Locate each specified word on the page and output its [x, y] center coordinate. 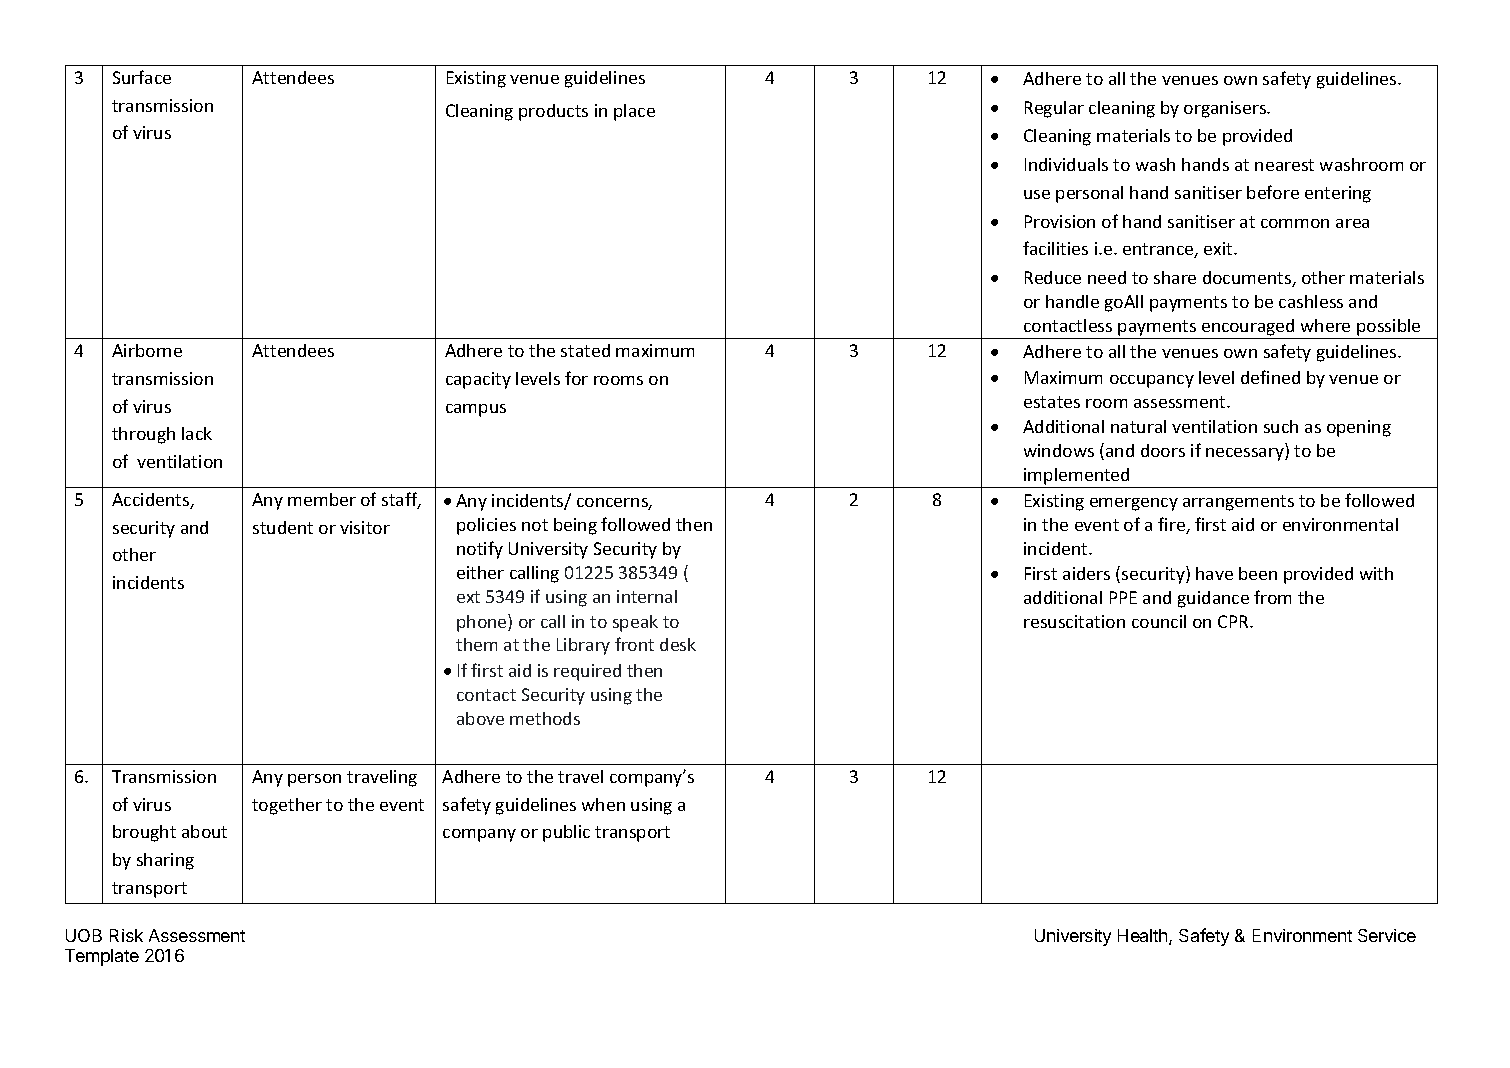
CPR [1234, 621]
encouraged [1248, 329]
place [634, 112]
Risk [126, 935]
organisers [1226, 109]
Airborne [147, 350]
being [575, 526]
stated [585, 350]
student [283, 527]
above [480, 718]
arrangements [1238, 503]
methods [545, 718]
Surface [142, 77]
